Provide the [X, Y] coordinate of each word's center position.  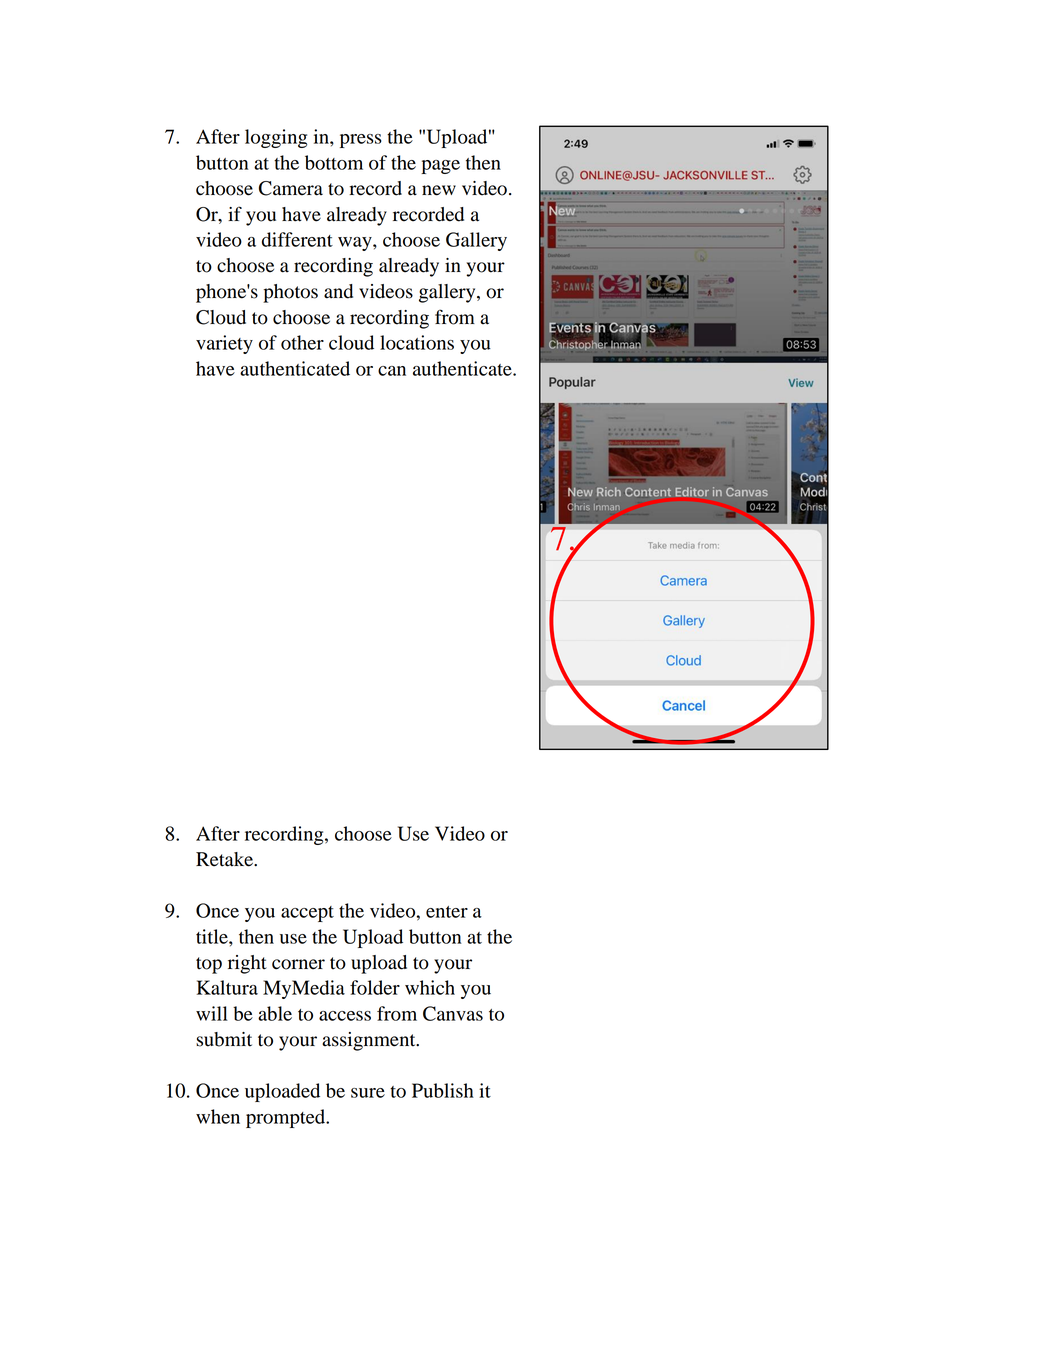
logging [276, 138]
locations [417, 342]
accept [307, 914]
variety [224, 344]
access [345, 1016]
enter [447, 912]
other [302, 342]
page [440, 167]
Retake [225, 859]
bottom [334, 162]
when [218, 1116]
